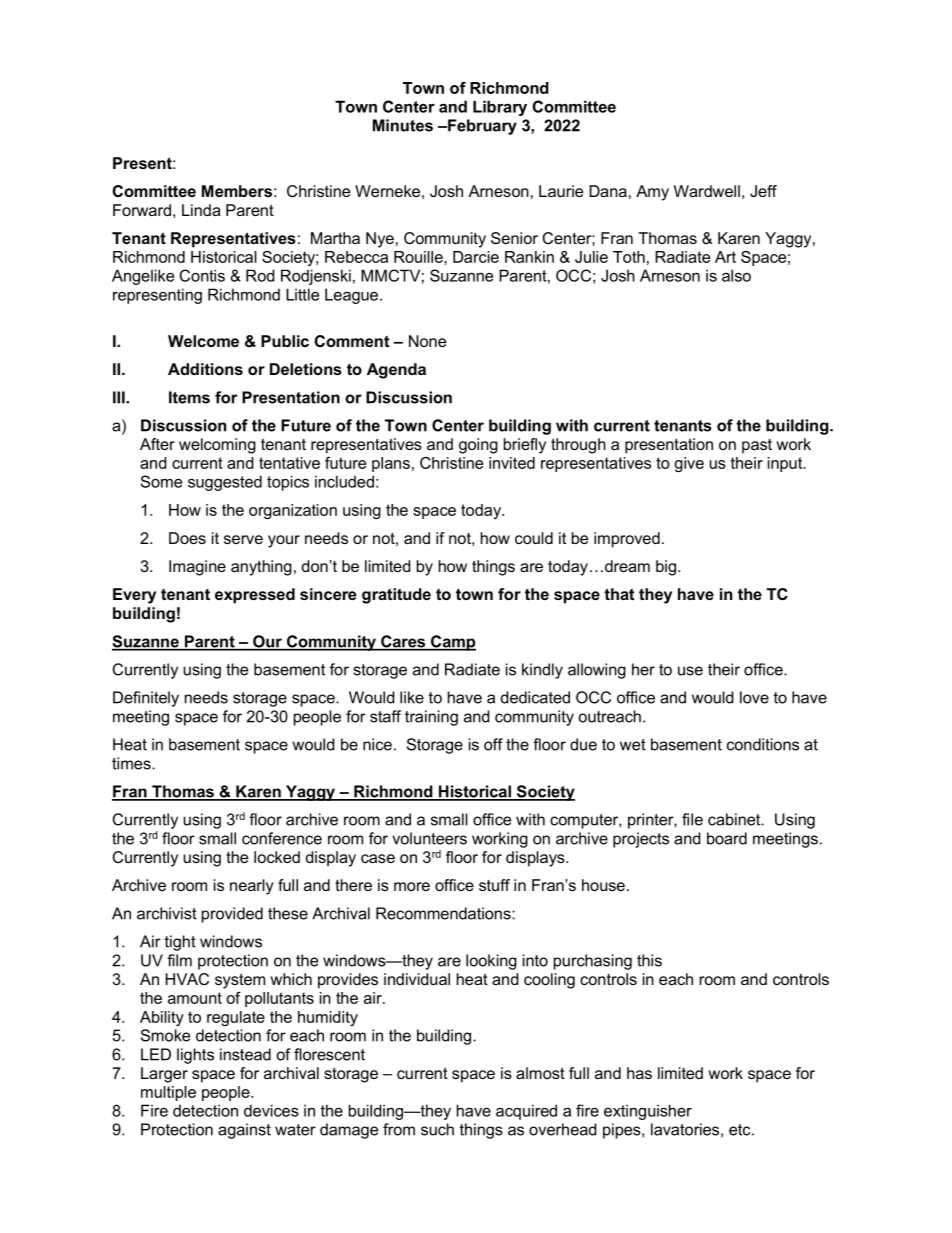  Describe the element at coordinates (648, 1112) in the screenshot. I see `extinguisher` at that location.
